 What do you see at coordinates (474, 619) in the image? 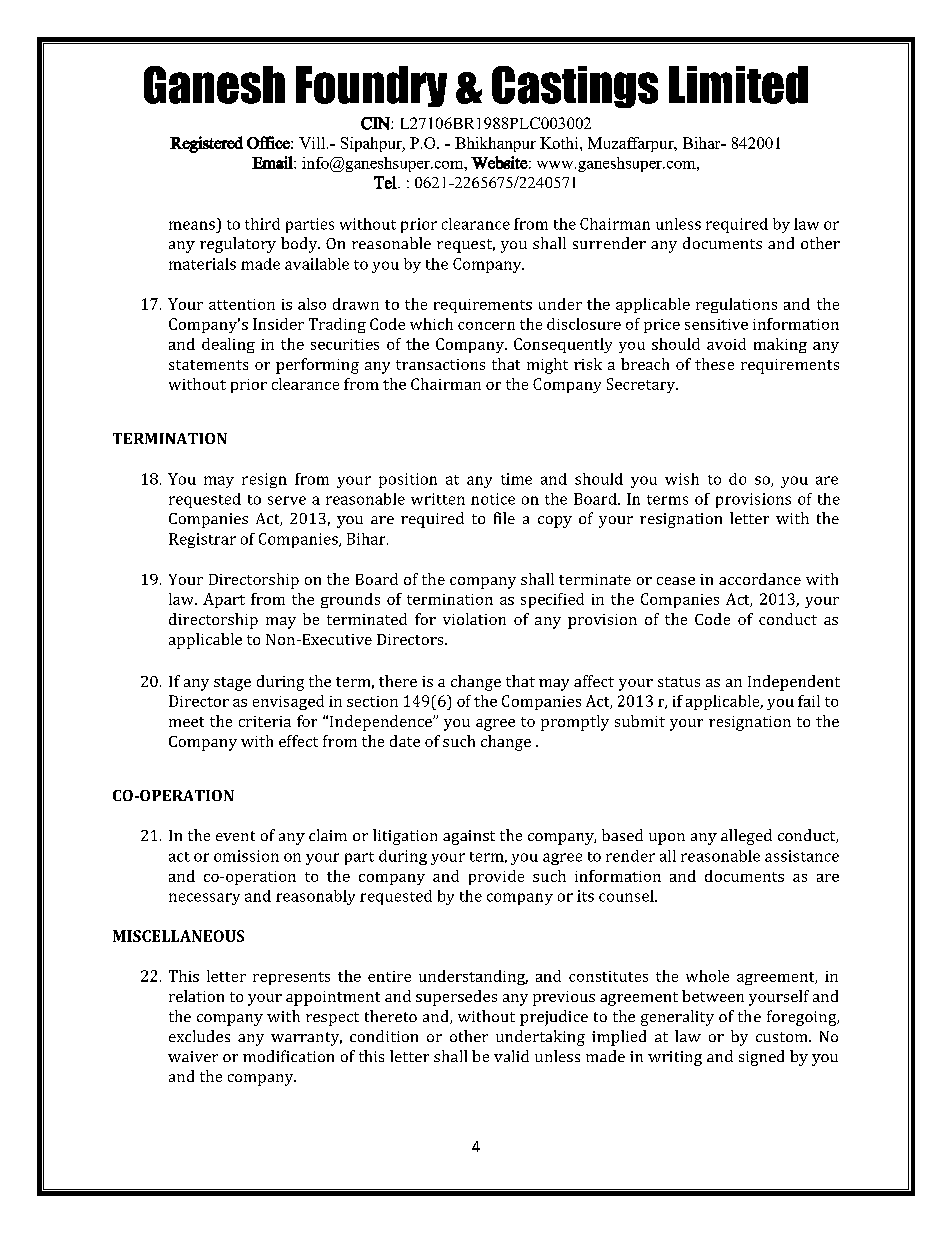
I see `violation` at bounding box center [474, 619].
